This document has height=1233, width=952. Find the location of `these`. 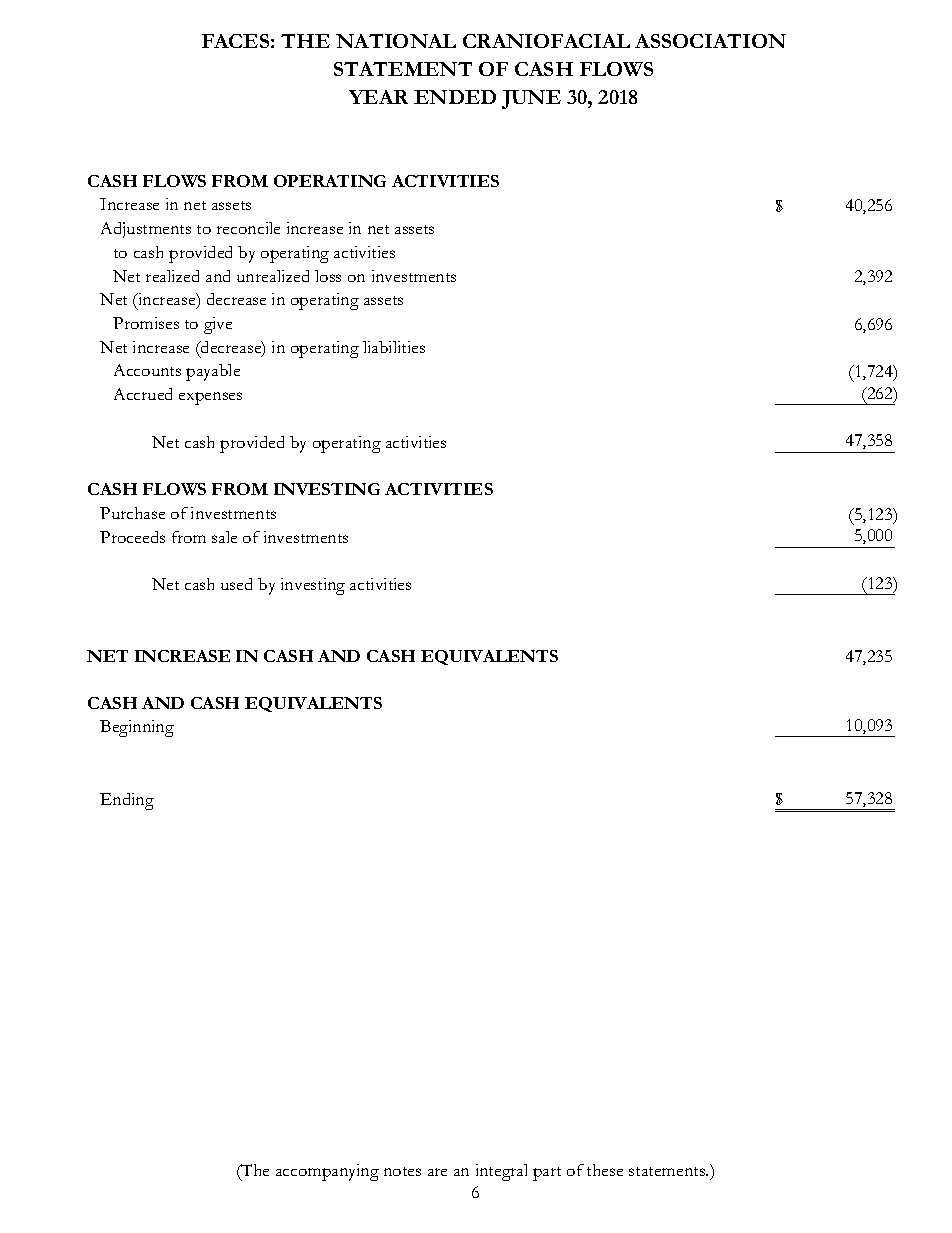

these is located at coordinates (605, 1170).
